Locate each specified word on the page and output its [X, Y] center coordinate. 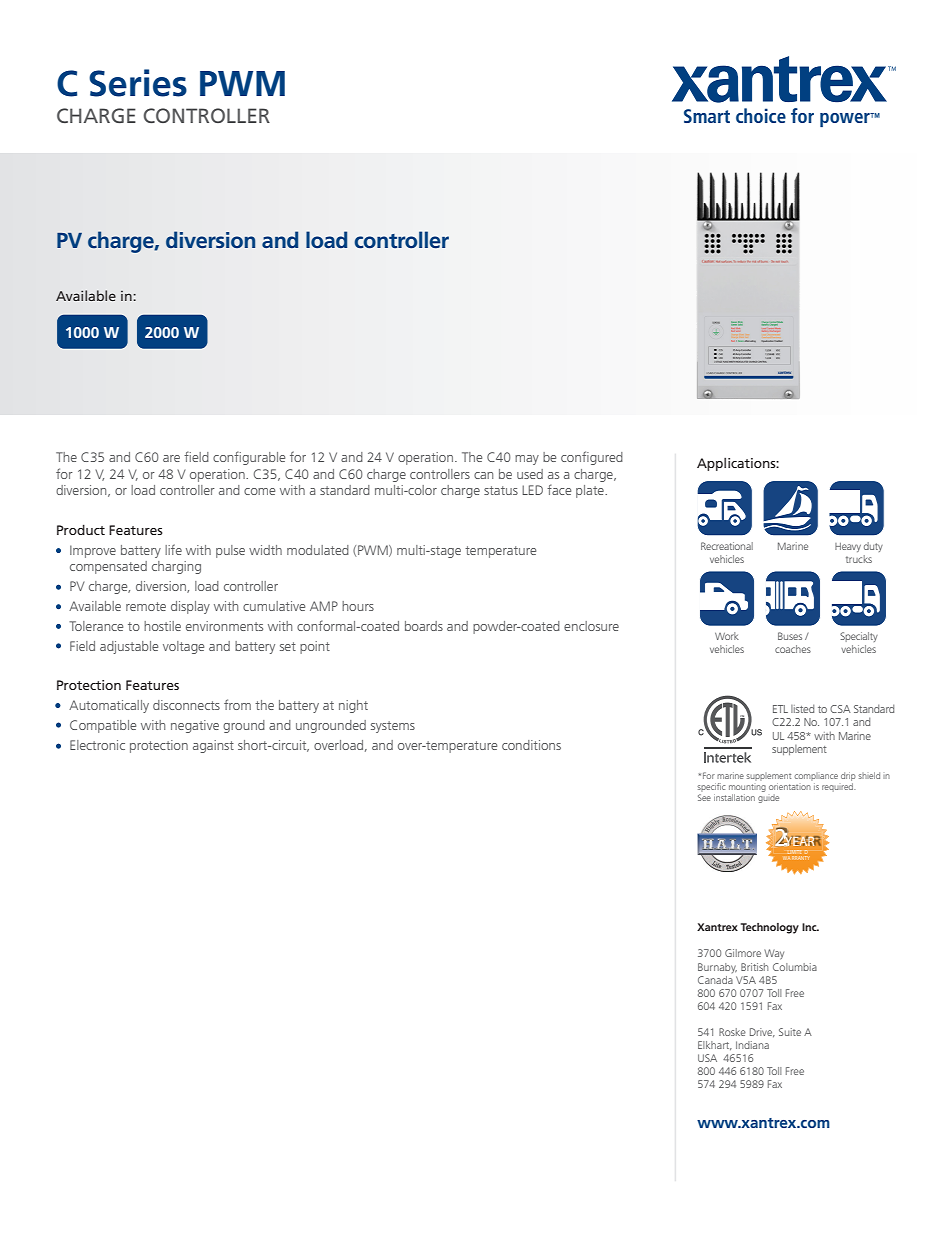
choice [761, 115]
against [213, 746]
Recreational [727, 546]
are [171, 458]
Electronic [97, 745]
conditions [531, 745]
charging [176, 567]
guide [768, 798]
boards [424, 626]
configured [592, 458]
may [527, 460]
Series [138, 83]
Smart [707, 116]
